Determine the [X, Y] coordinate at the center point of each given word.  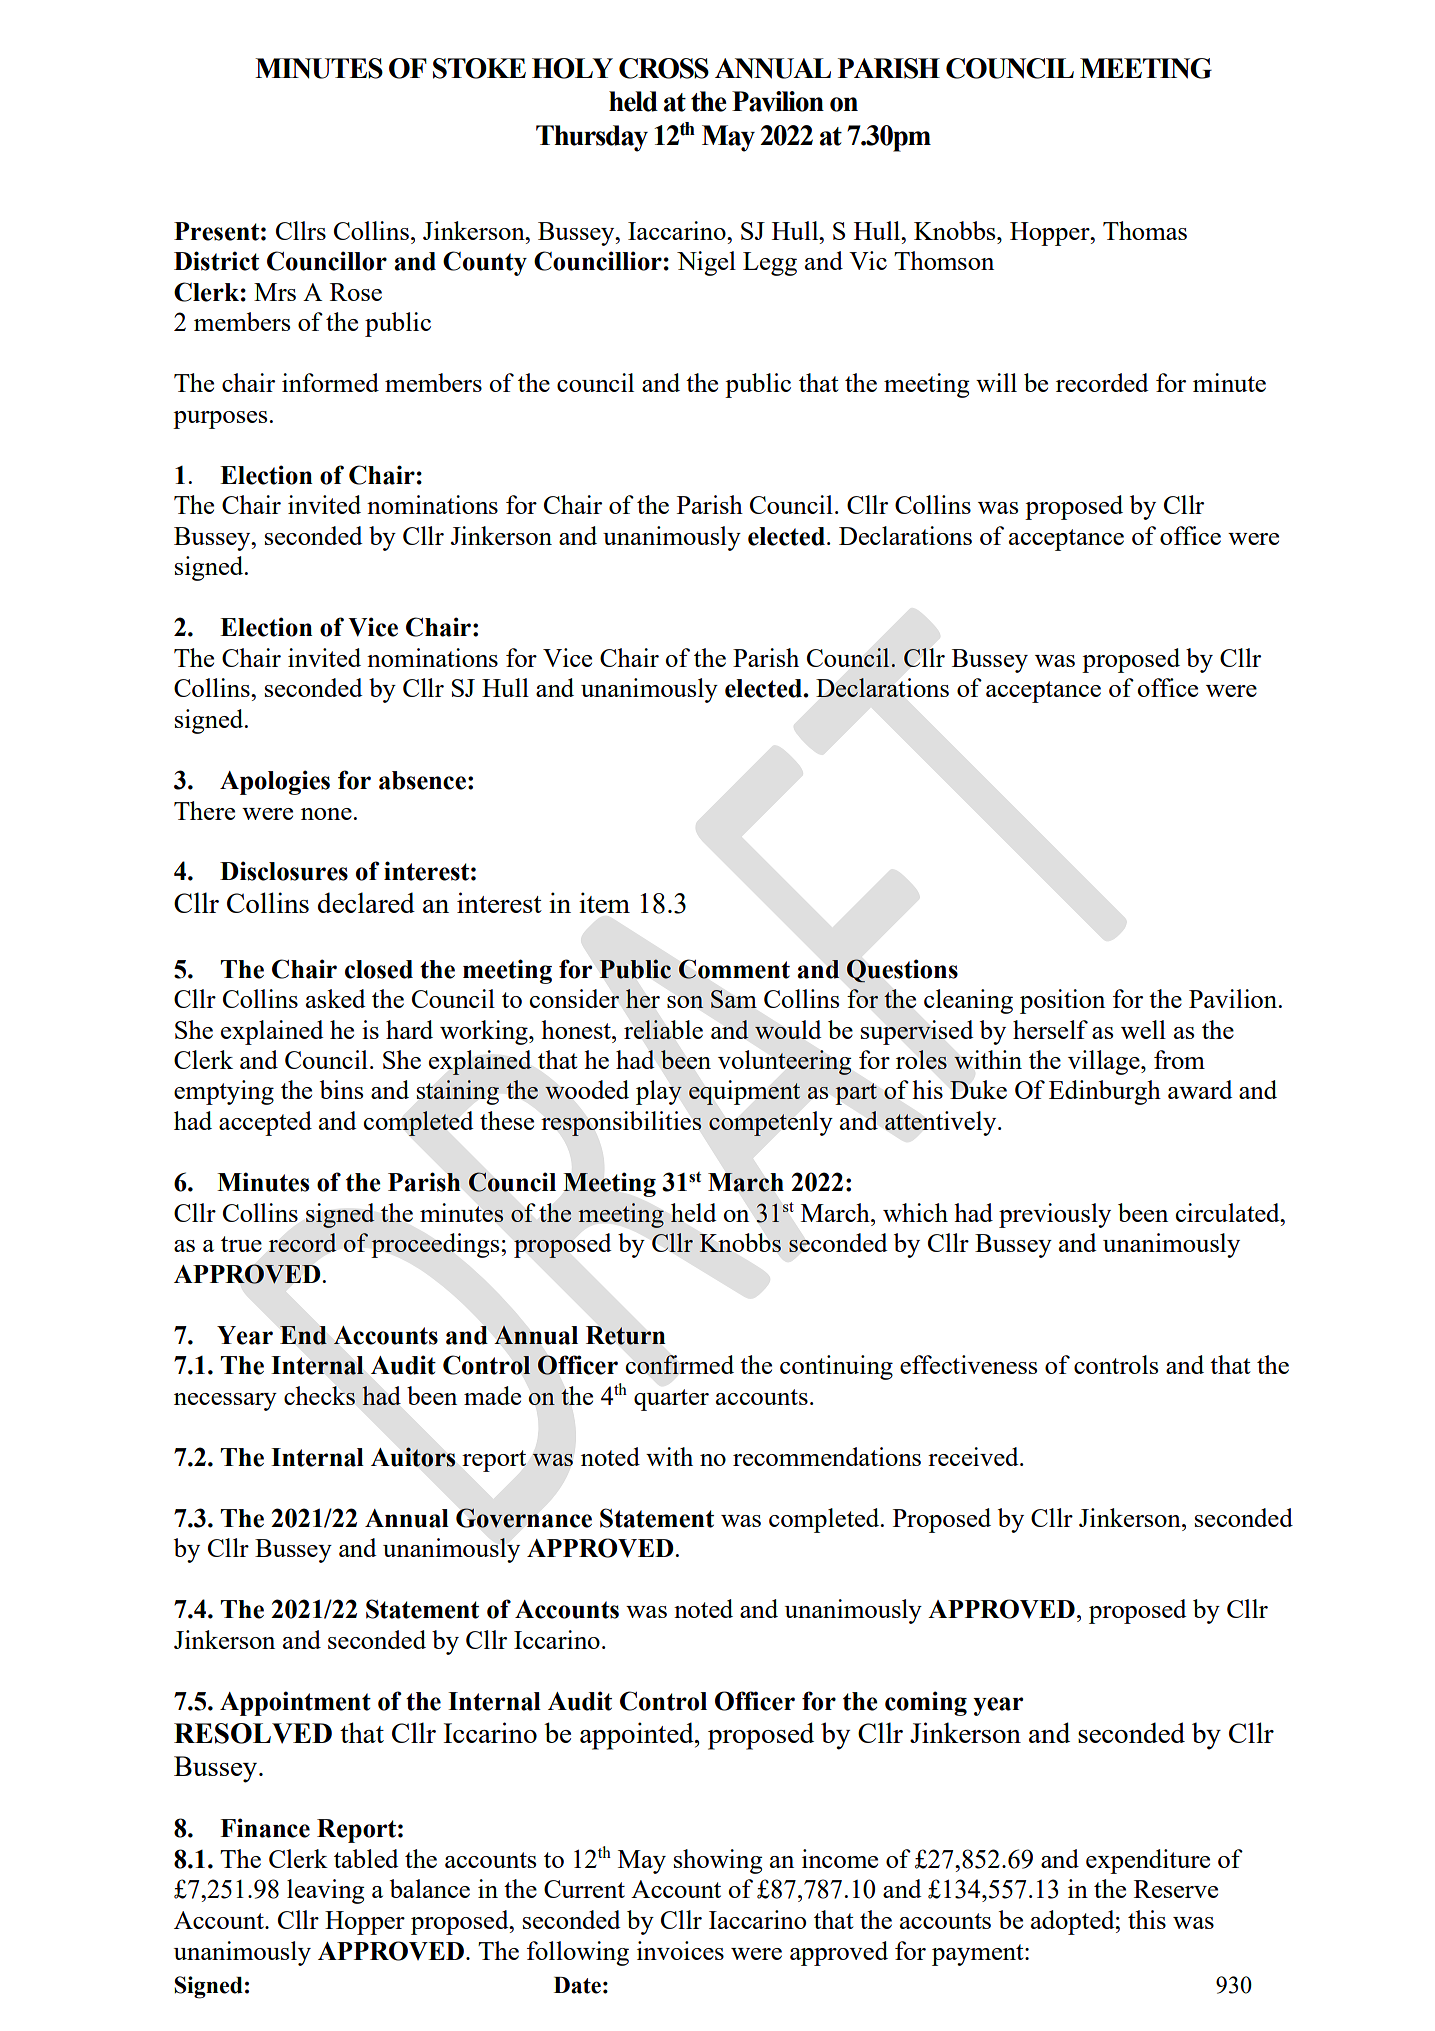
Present [216, 231]
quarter [671, 1400]
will [996, 382]
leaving [326, 1891]
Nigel [706, 263]
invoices [680, 1950]
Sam [734, 999]
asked [336, 998]
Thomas [1145, 230]
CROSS [664, 68]
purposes [221, 420]
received [974, 1456]
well [1143, 1029]
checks [319, 1395]
